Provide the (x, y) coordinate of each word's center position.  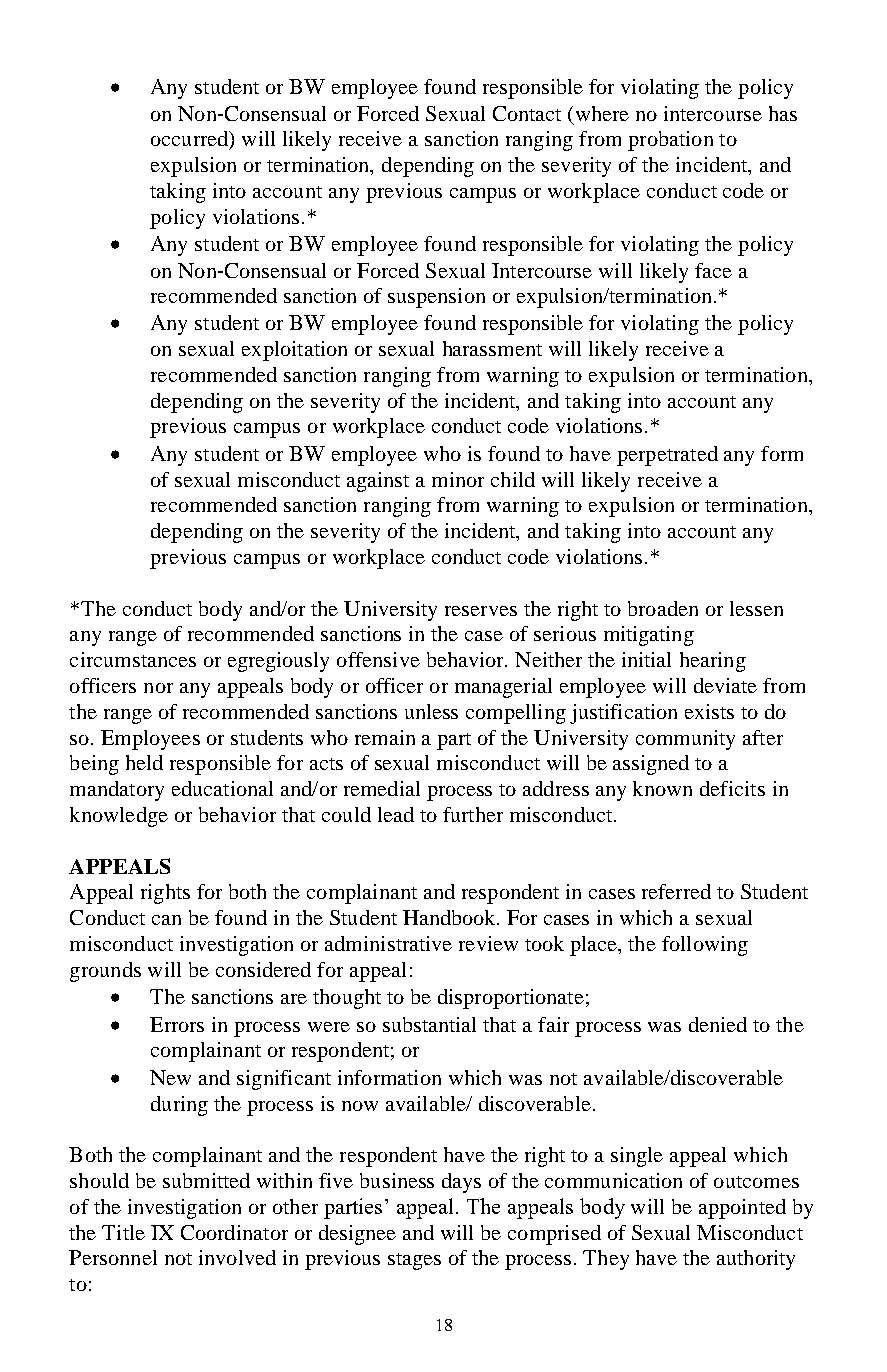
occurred (191, 140)
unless (431, 711)
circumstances (133, 659)
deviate (725, 685)
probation (670, 141)
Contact (527, 113)
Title (123, 1232)
